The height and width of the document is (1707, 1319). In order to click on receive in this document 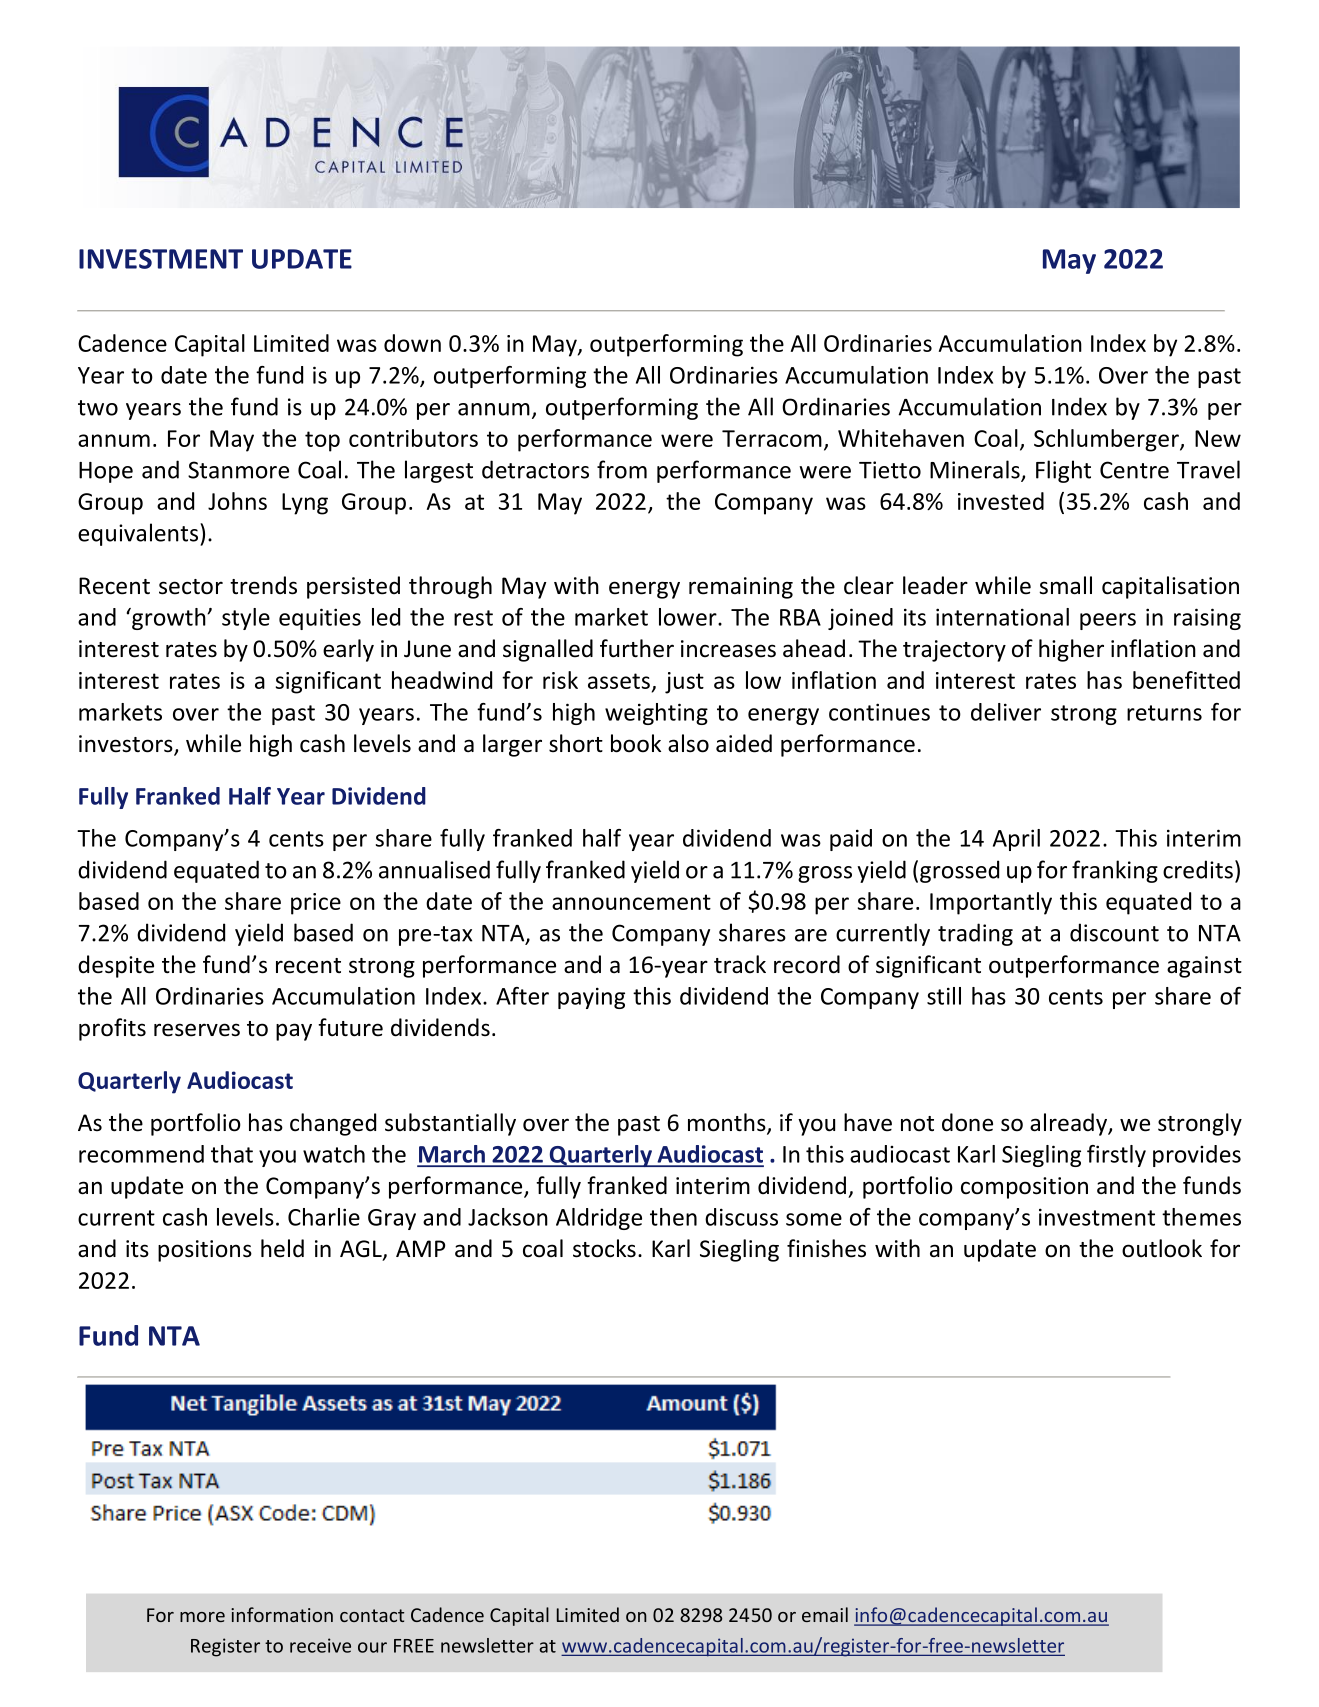, I will do `click(320, 1645)`.
